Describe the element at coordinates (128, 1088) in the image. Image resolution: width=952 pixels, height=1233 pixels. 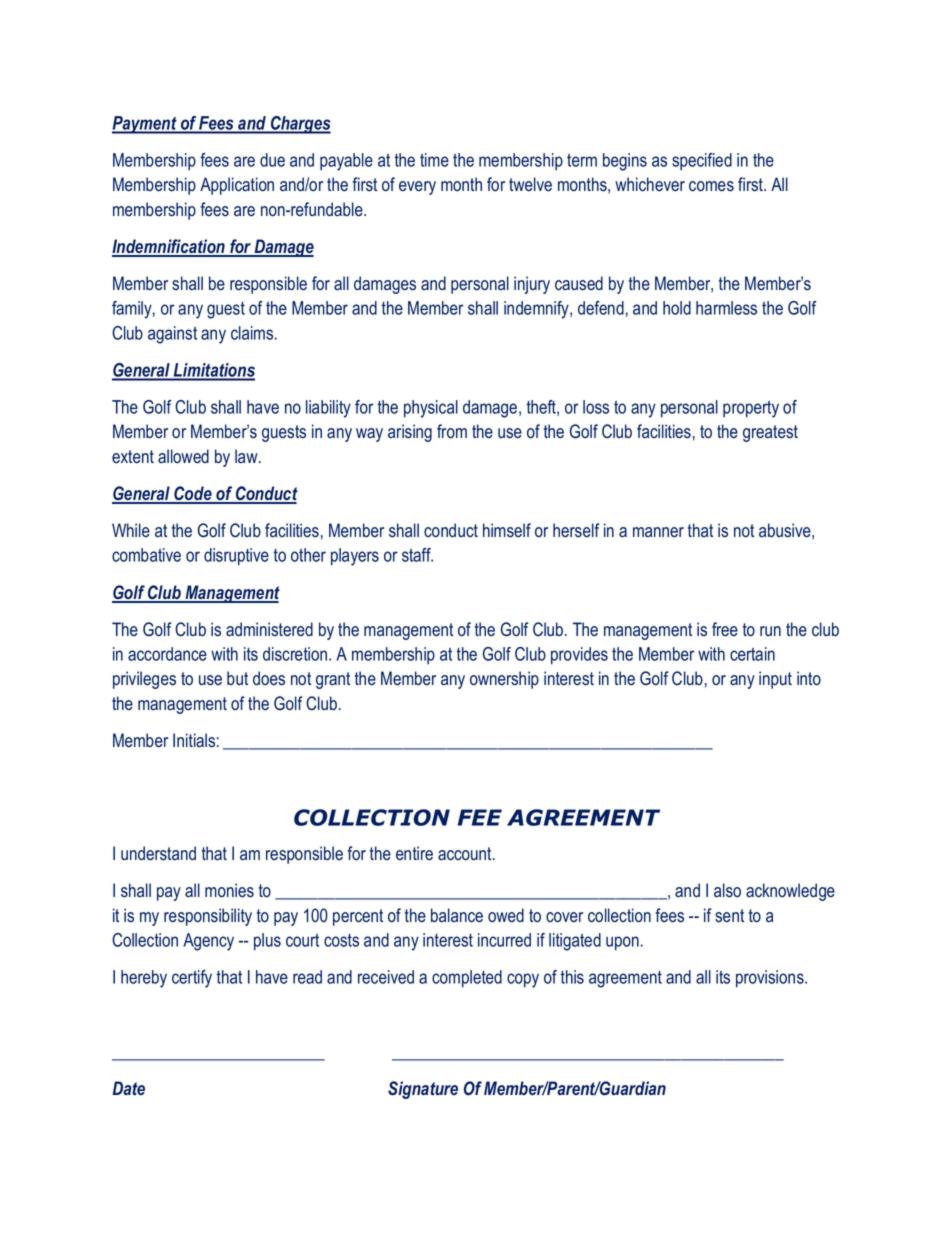
I see `Date` at that location.
